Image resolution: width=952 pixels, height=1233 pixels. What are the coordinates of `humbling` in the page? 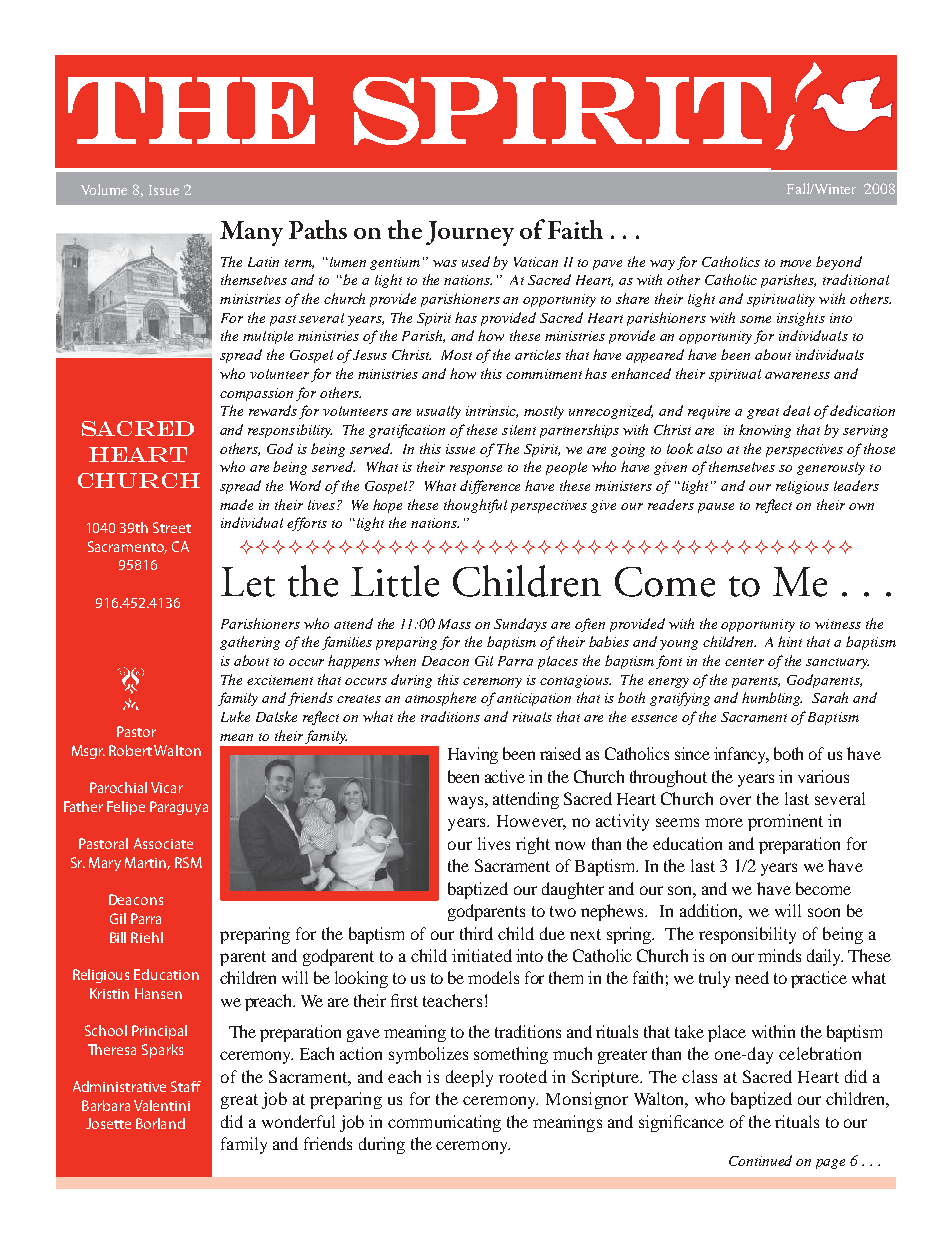 It's located at (772, 699).
